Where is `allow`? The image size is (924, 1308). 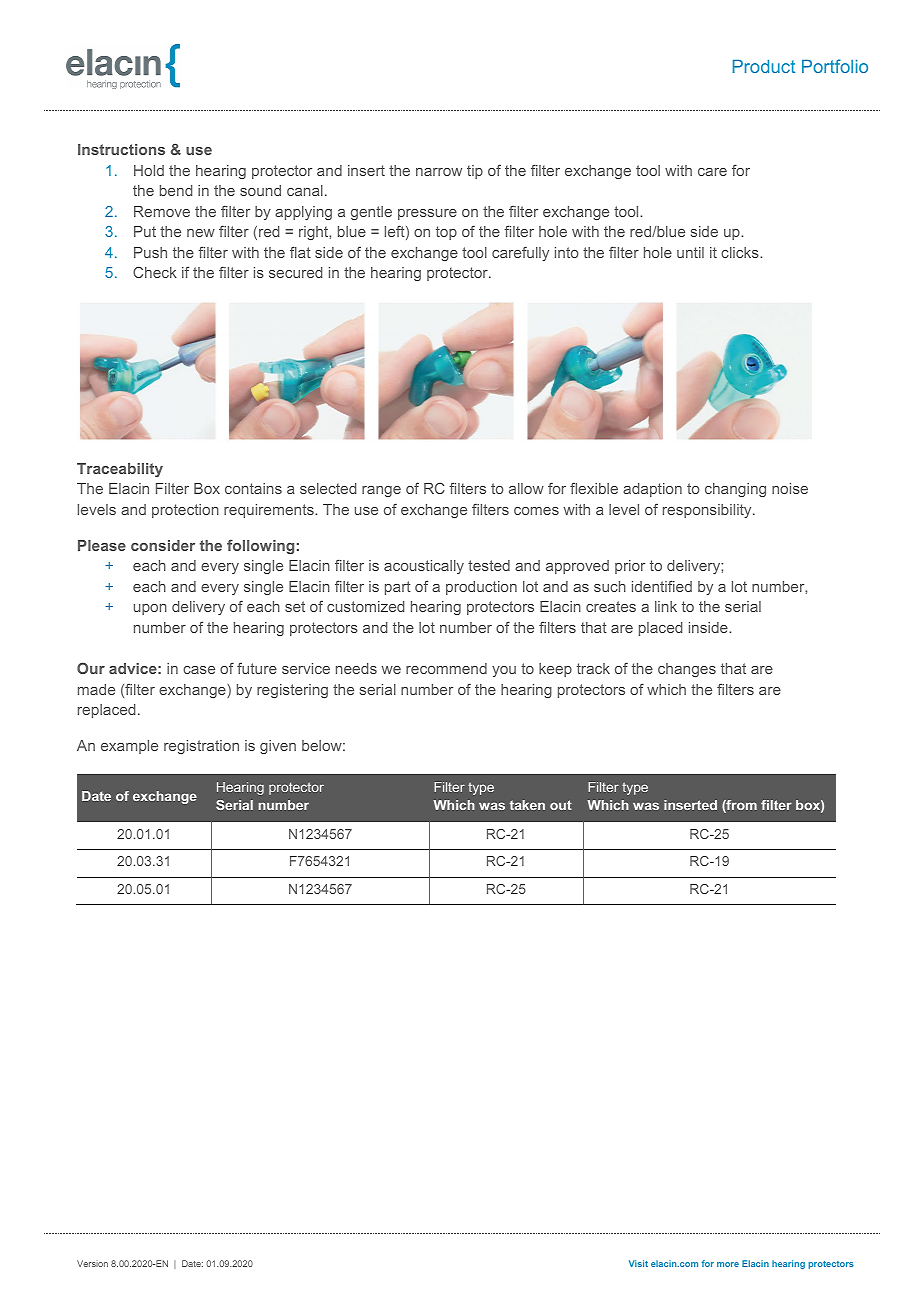 allow is located at coordinates (526, 488).
